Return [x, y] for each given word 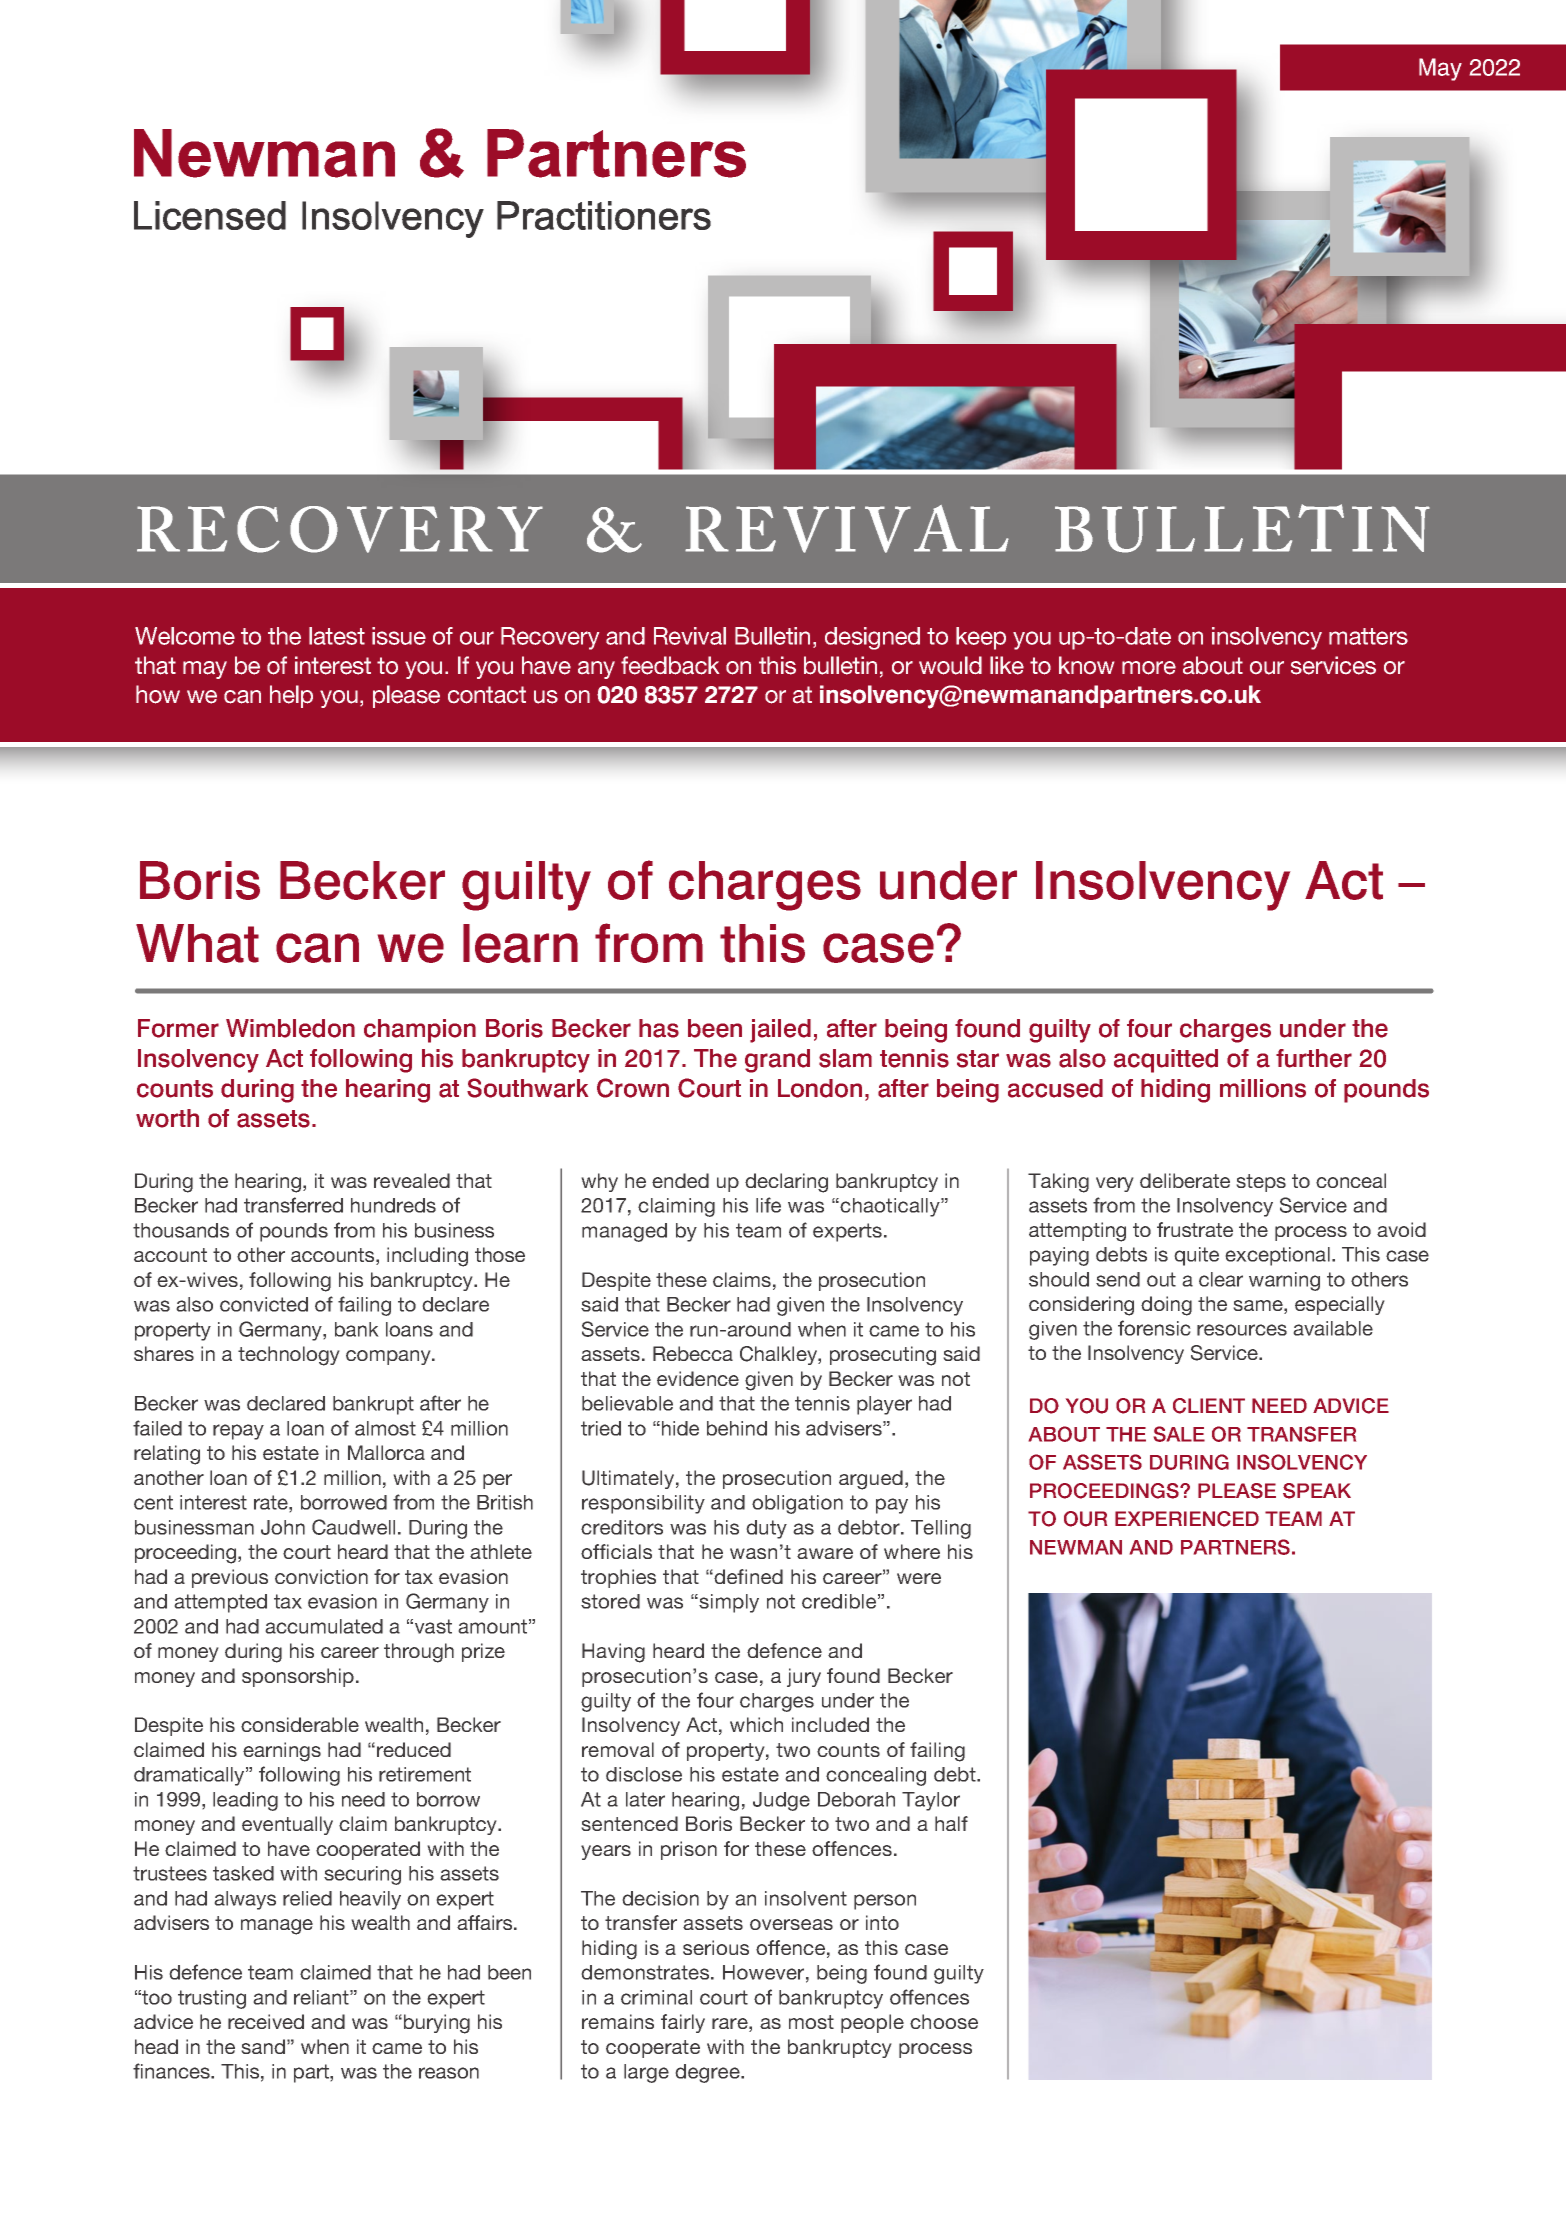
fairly [683, 2023]
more [1149, 668]
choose [944, 2021]
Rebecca [693, 1353]
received [266, 2021]
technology [289, 1356]
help [291, 696]
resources [1242, 1330]
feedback [670, 665]
